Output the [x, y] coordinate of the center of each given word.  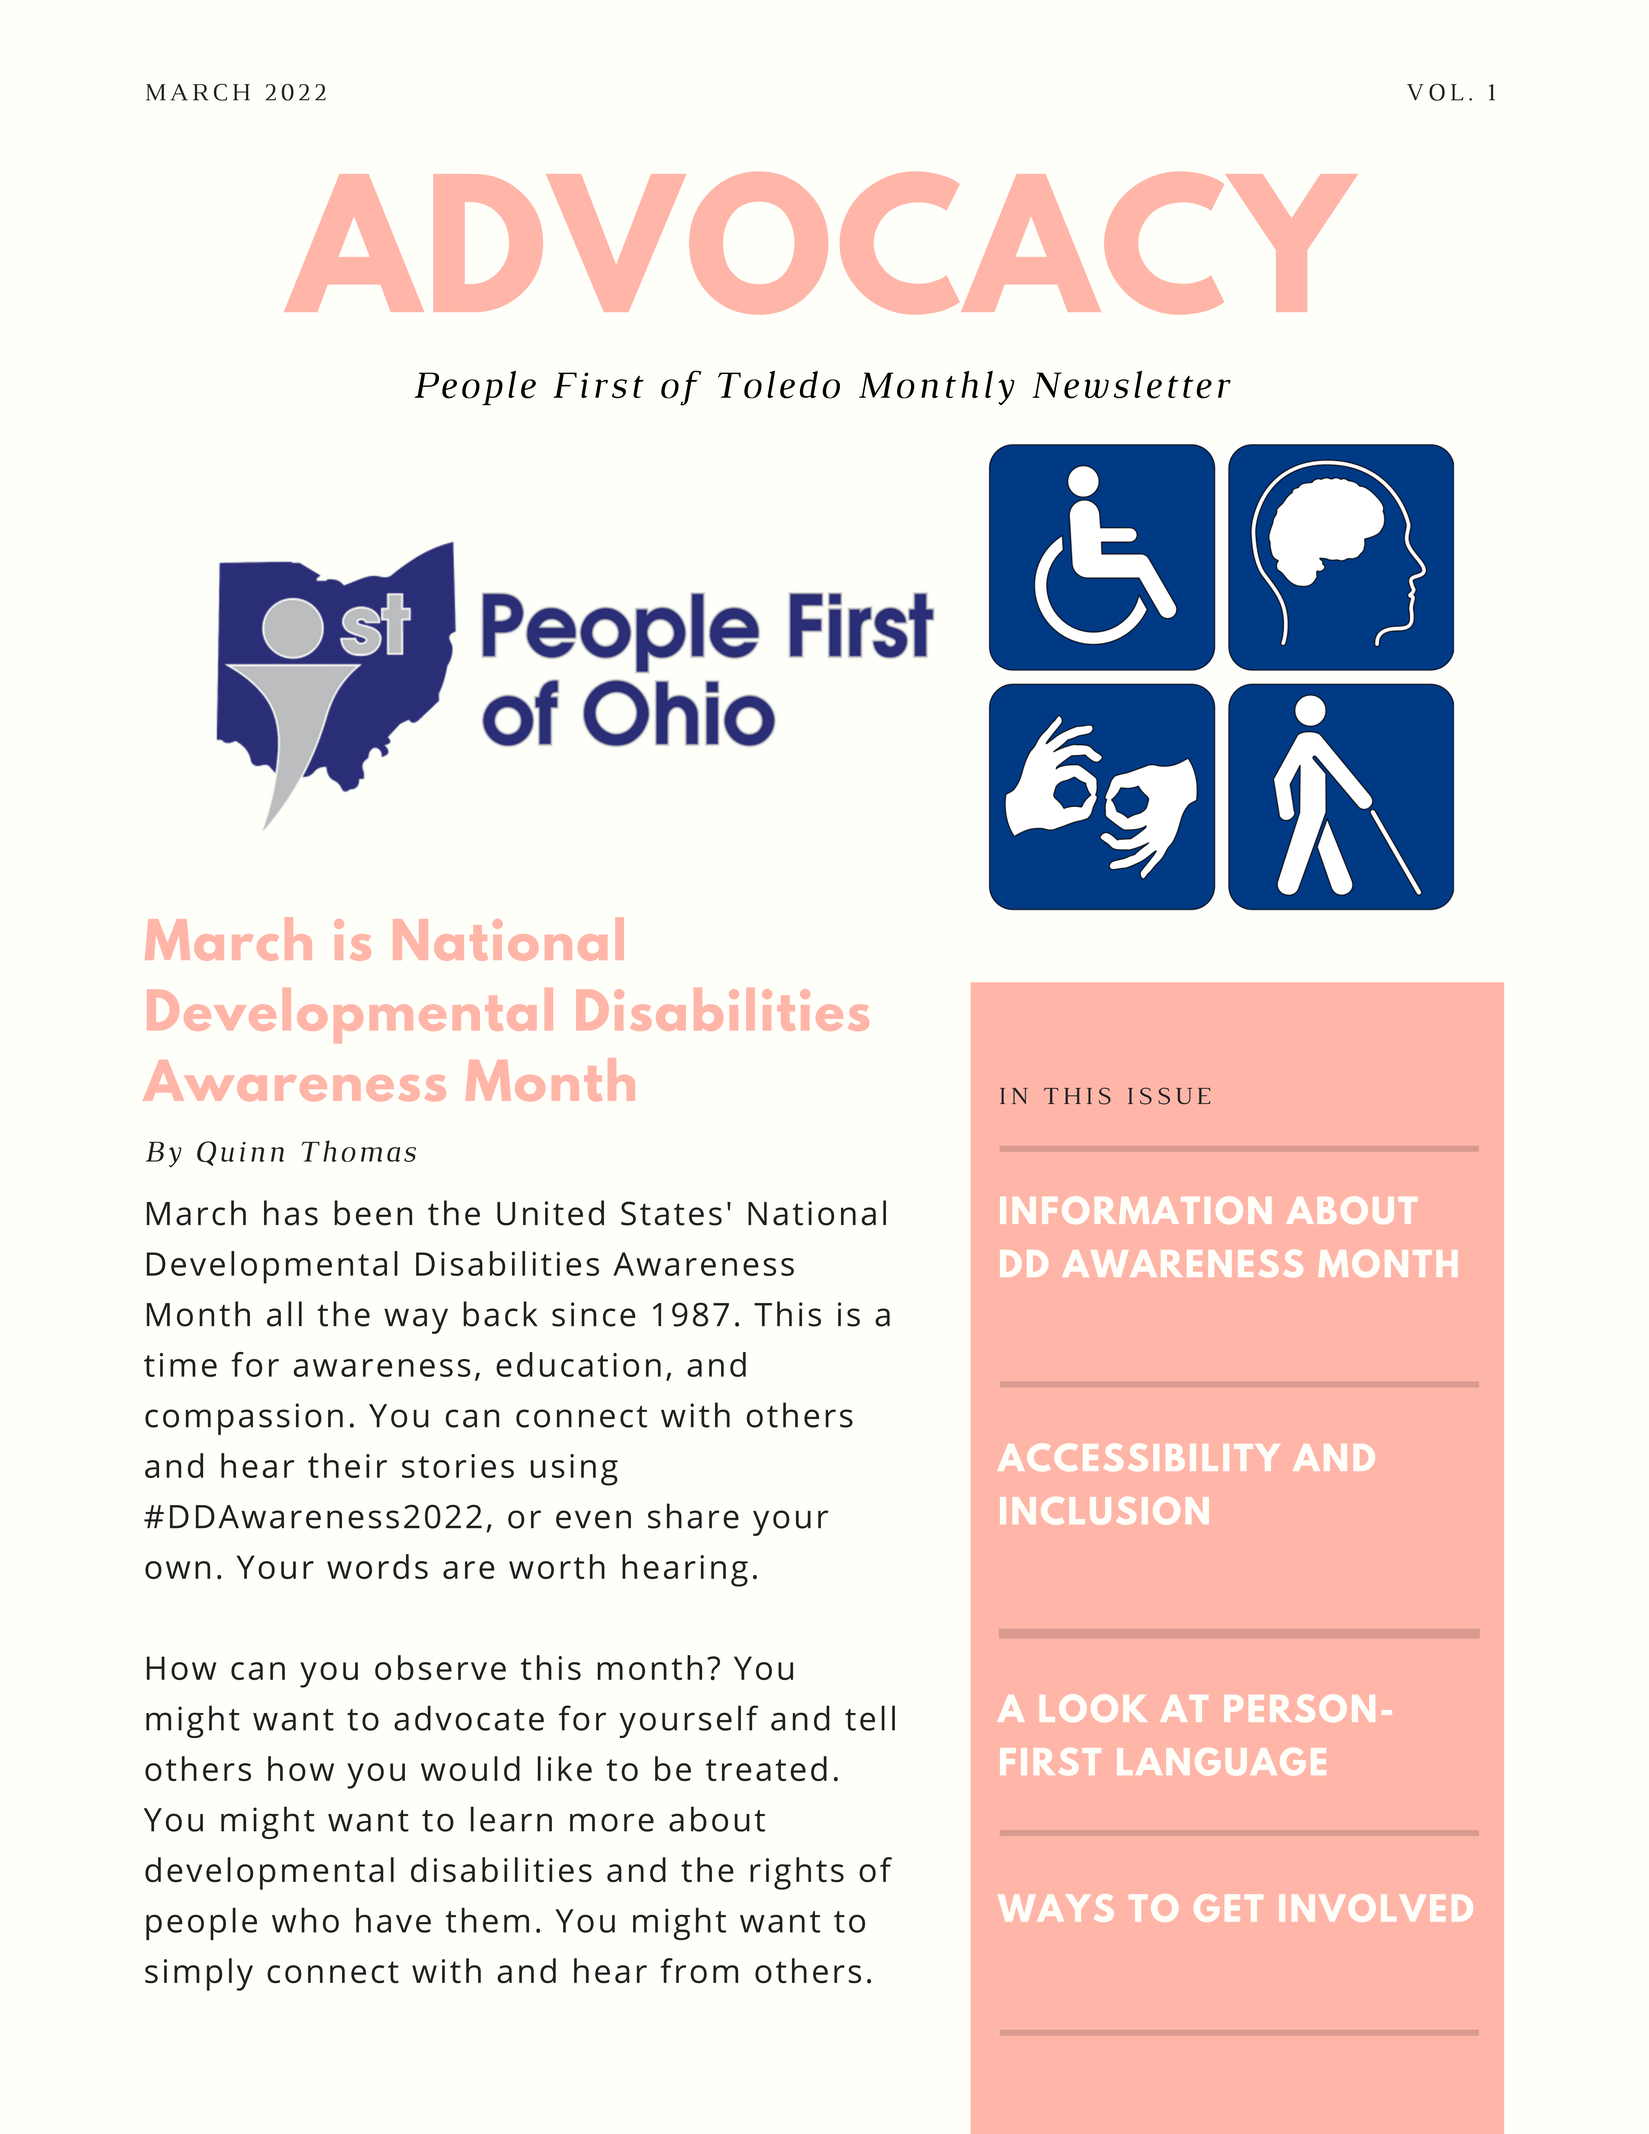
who [305, 1920]
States [671, 1213]
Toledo [779, 385]
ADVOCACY [820, 243]
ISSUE [1169, 1096]
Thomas [358, 1151]
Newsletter [1131, 385]
